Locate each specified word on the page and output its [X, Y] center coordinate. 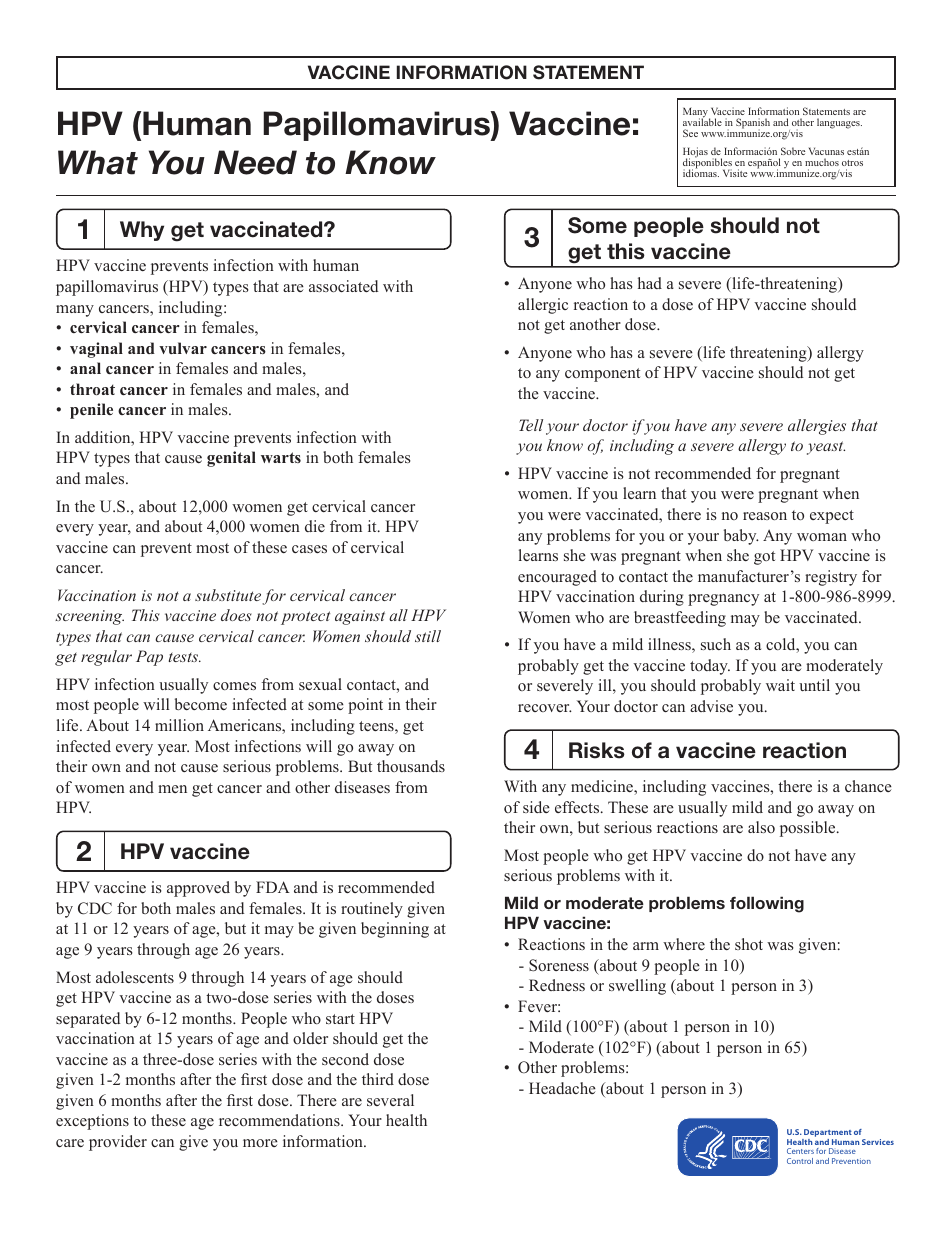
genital [231, 459]
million [179, 725]
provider [118, 1143]
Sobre [793, 151]
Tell [531, 425]
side [536, 807]
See [690, 133]
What [98, 162]
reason [765, 516]
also [761, 827]
